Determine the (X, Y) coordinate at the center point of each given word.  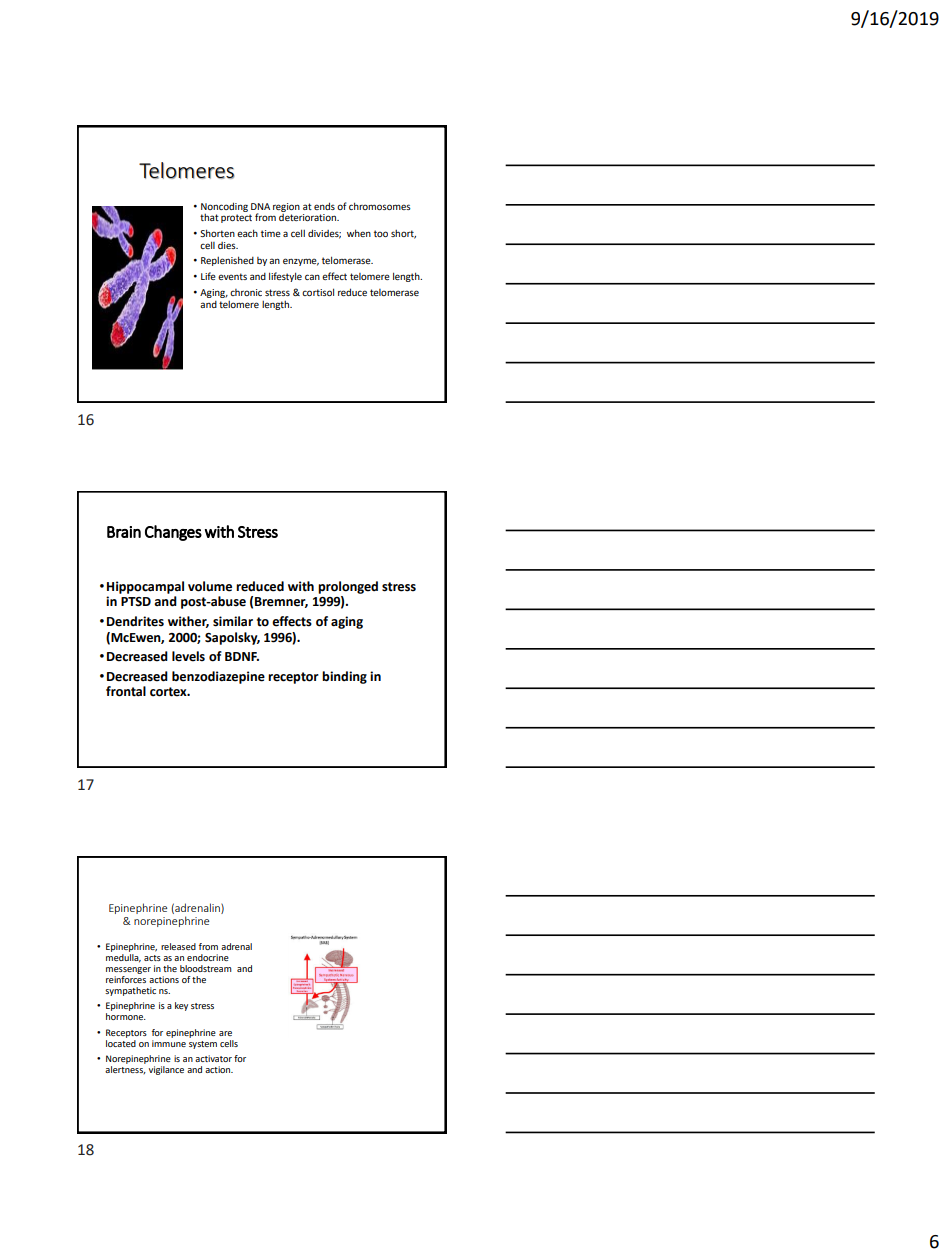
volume (210, 586)
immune (169, 1043)
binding (344, 677)
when (359, 233)
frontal (126, 691)
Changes (173, 533)
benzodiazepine (218, 677)
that (209, 217)
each (247, 233)
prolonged (348, 587)
